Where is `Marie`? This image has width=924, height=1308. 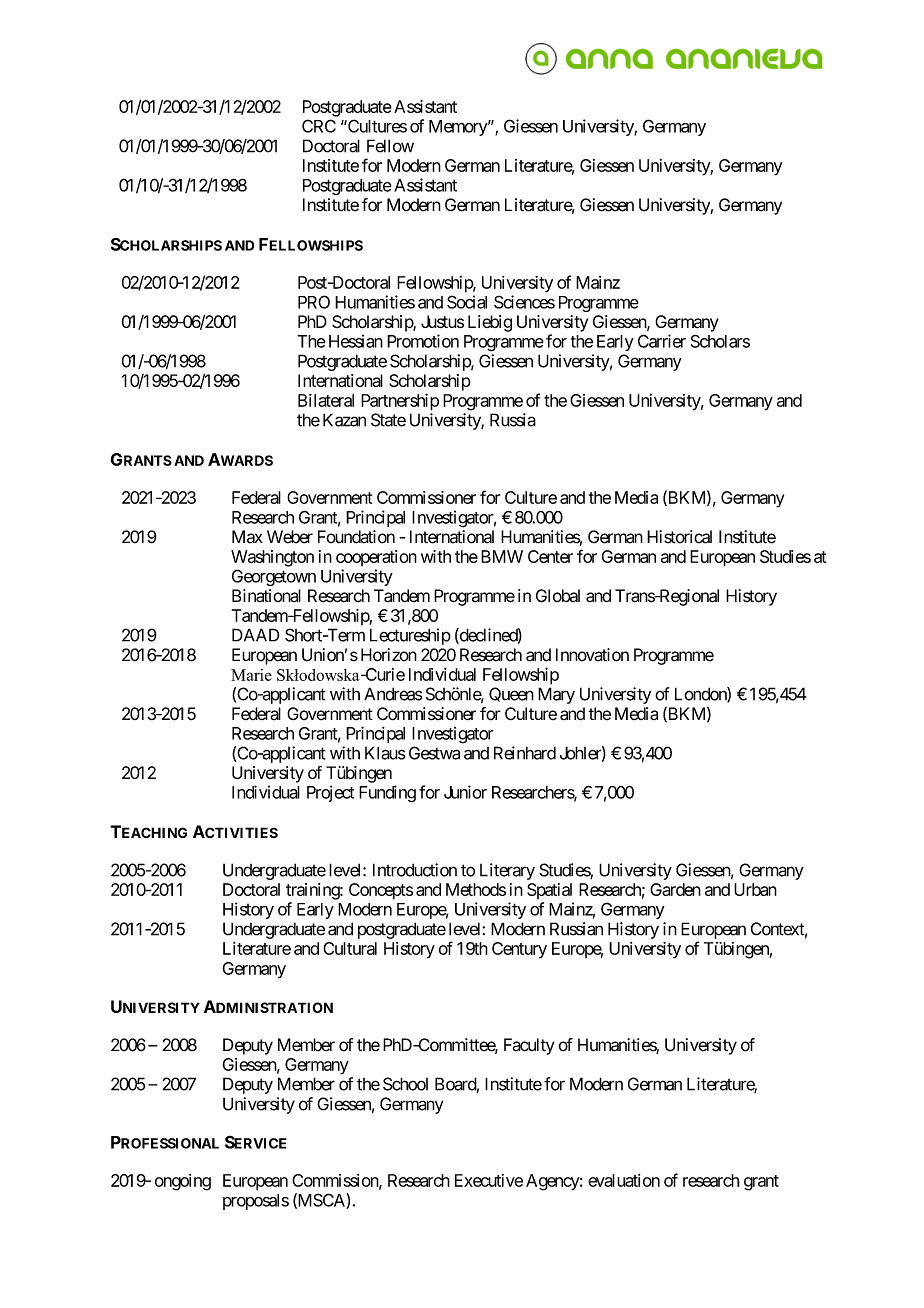 Marie is located at coordinates (251, 675).
